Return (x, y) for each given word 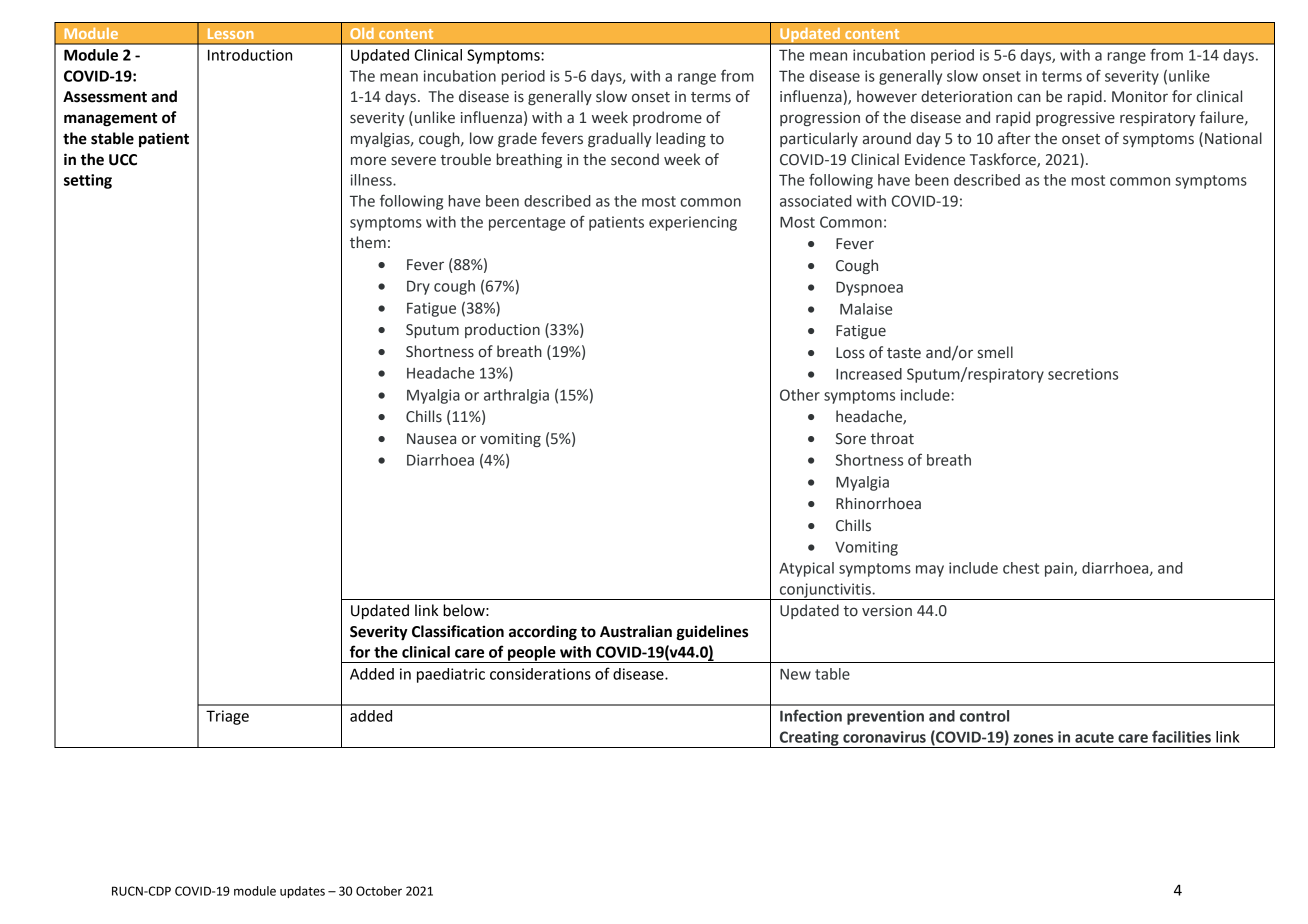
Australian (636, 631)
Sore (851, 439)
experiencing (693, 223)
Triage (227, 717)
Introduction (250, 55)
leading (681, 139)
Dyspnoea (869, 289)
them (368, 242)
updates (302, 892)
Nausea (431, 439)
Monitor (1140, 97)
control (984, 716)
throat (892, 438)
